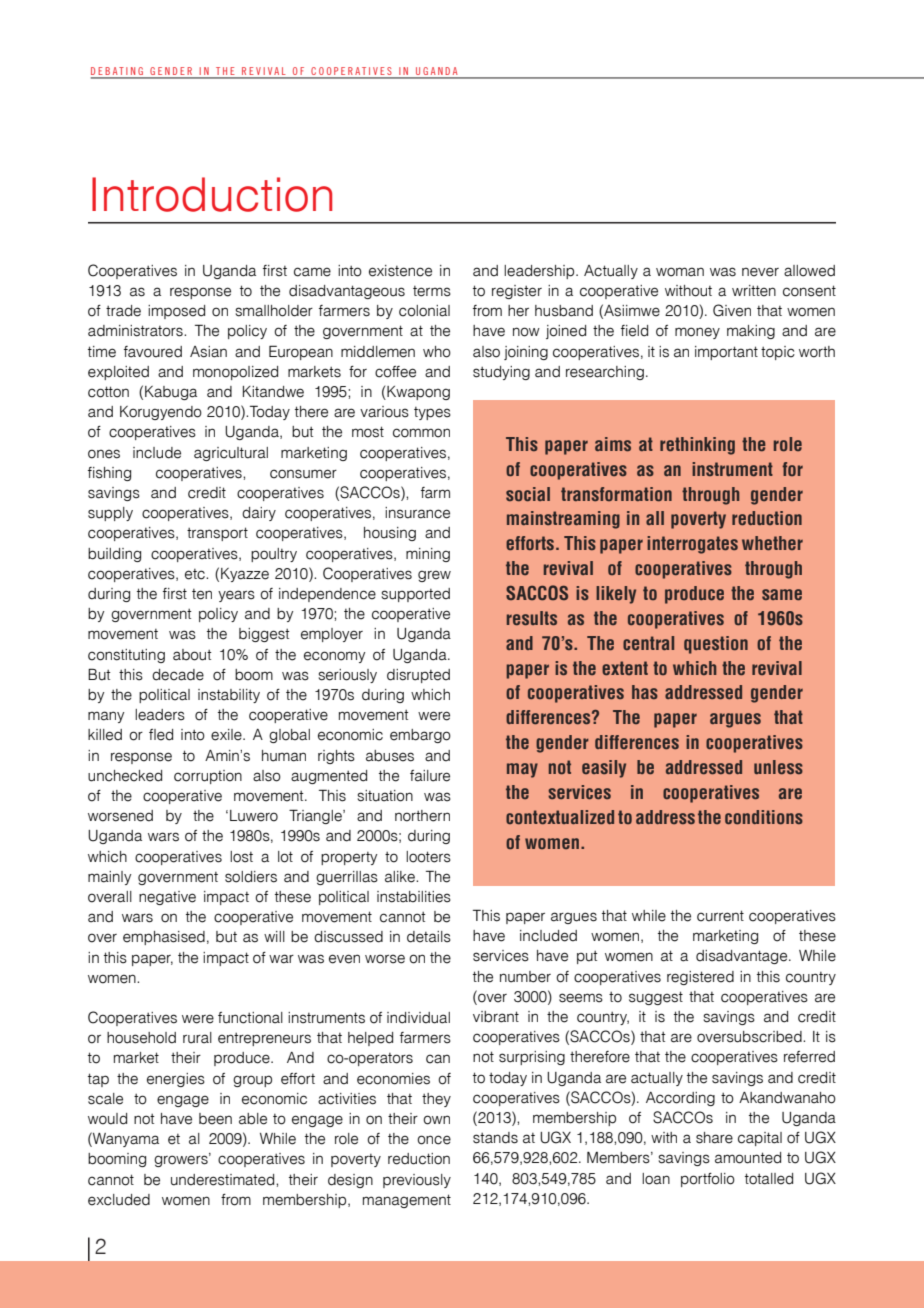 Image resolution: width=924 pixels, height=1308 pixels. What do you see at coordinates (212, 194) in the screenshot?
I see `Introduction` at bounding box center [212, 194].
